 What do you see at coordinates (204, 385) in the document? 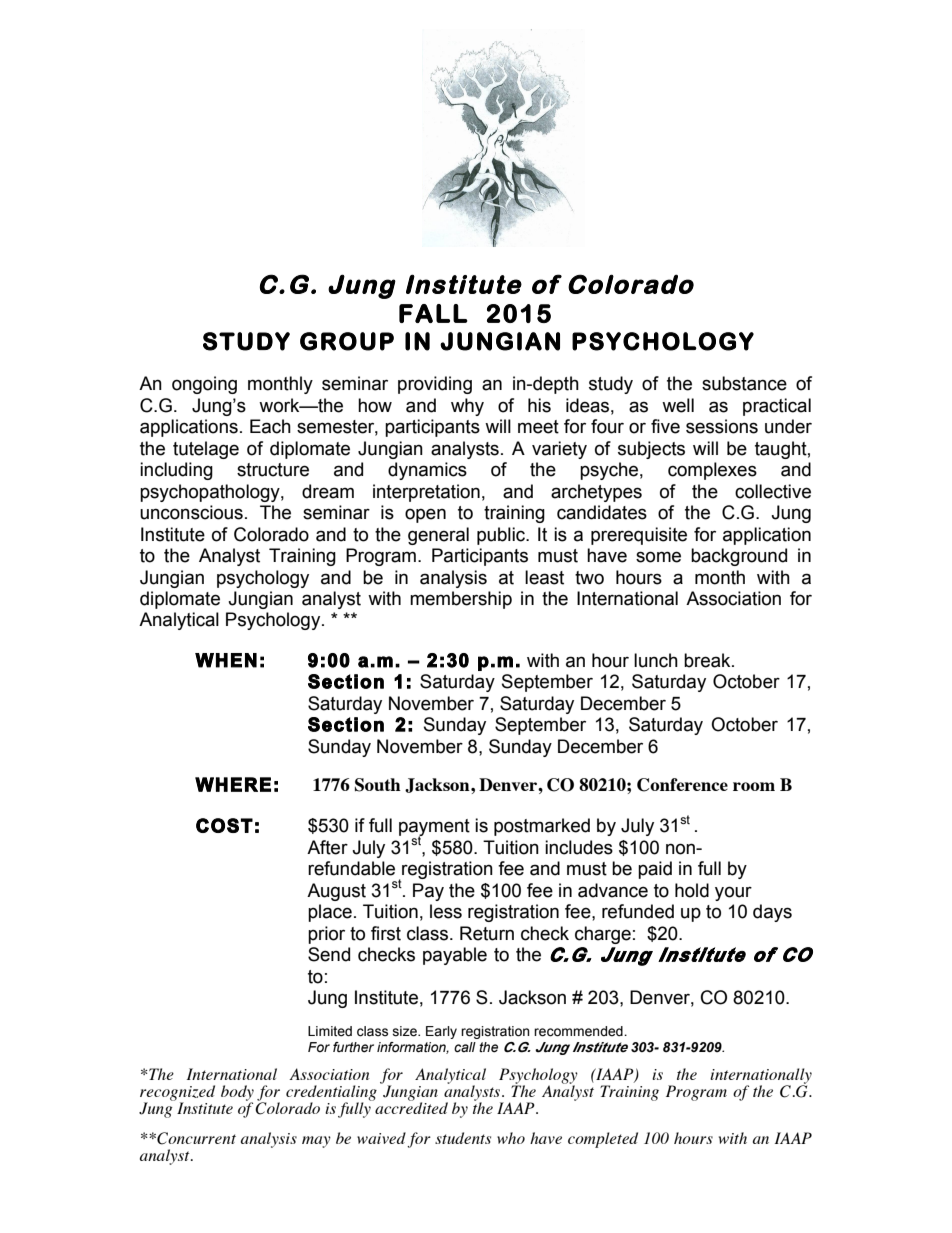
I see `ongoing` at bounding box center [204, 385].
